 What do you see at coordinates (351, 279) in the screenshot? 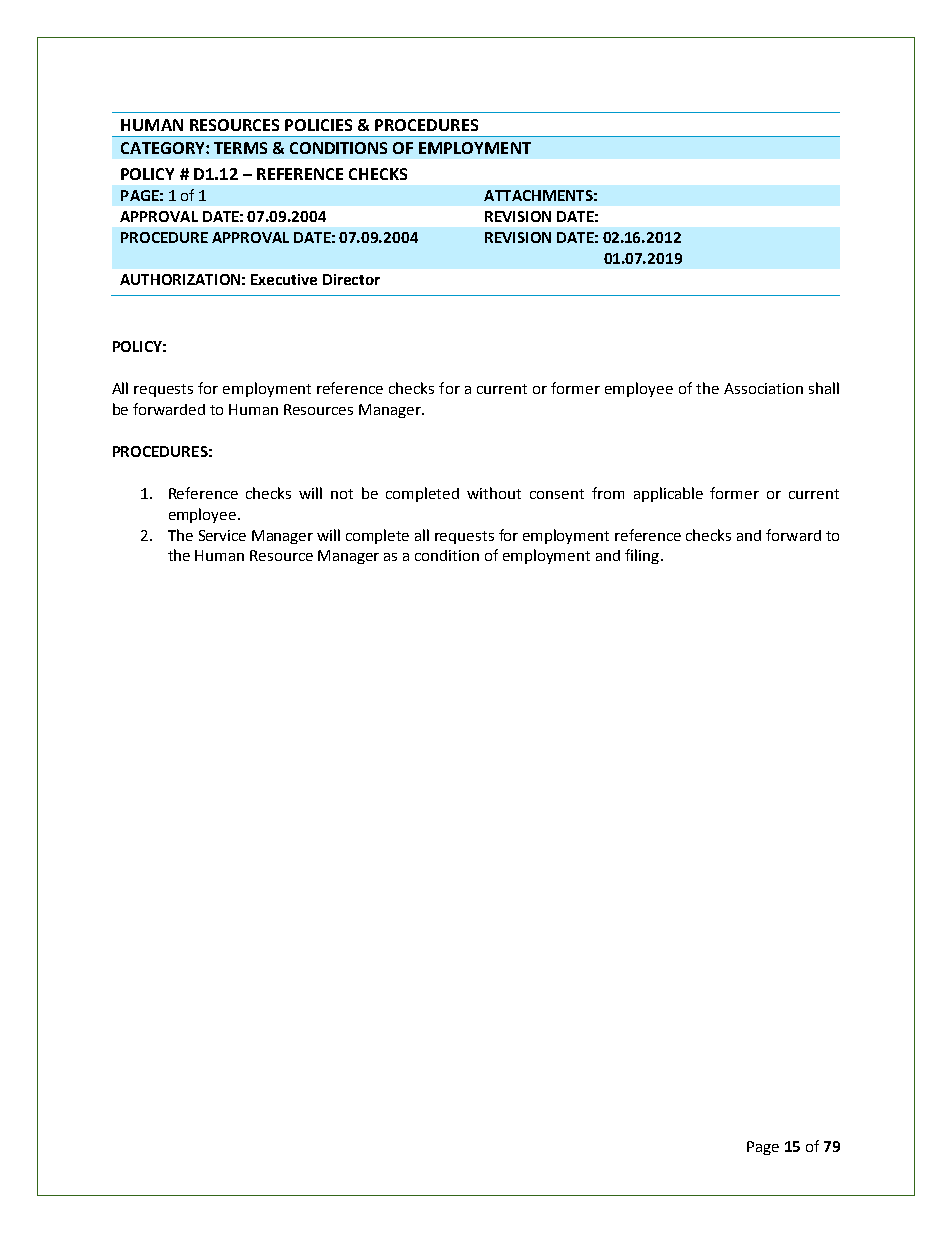
I see `Director` at bounding box center [351, 279].
